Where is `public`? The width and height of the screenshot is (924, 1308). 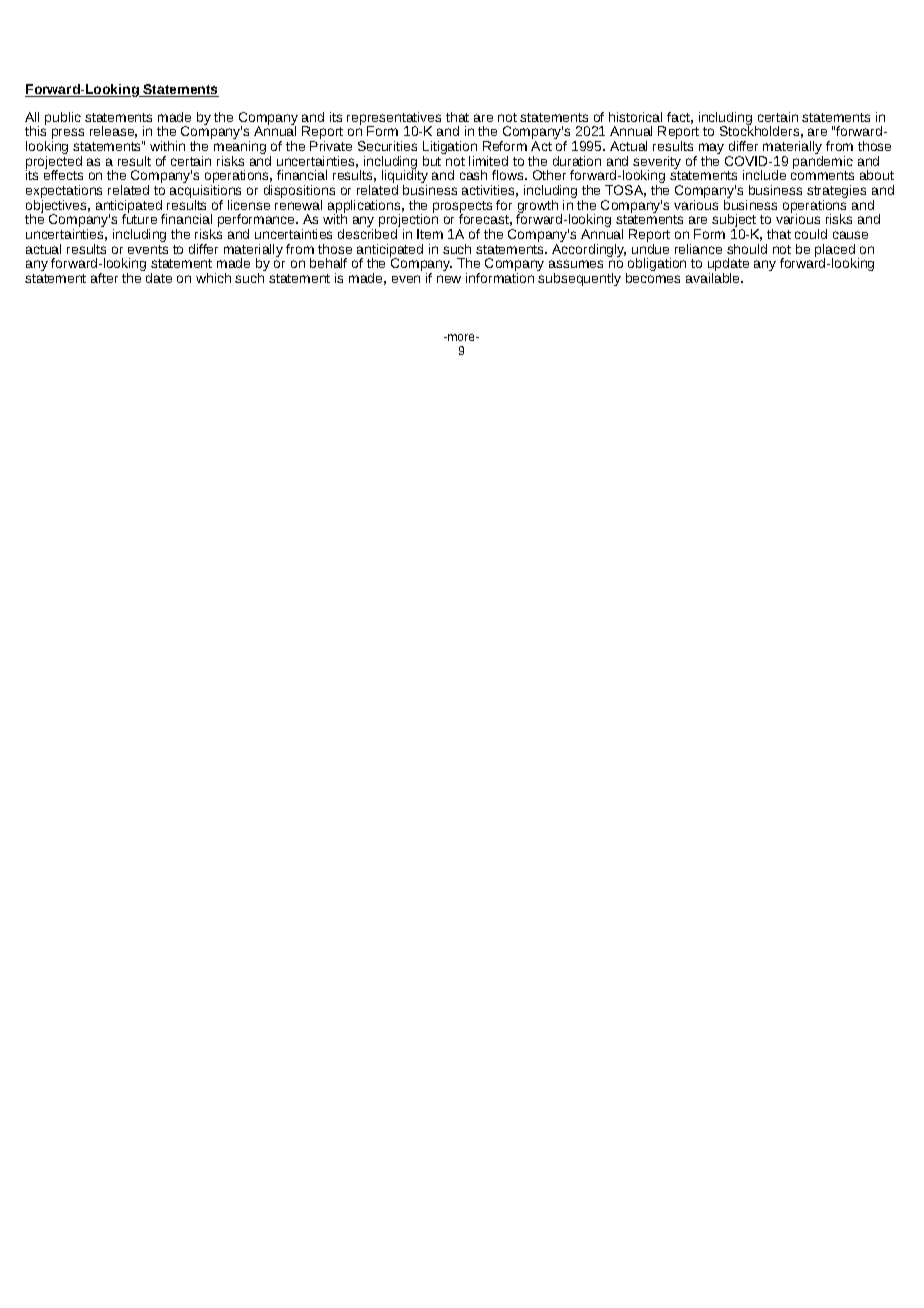 public is located at coordinates (63, 118).
